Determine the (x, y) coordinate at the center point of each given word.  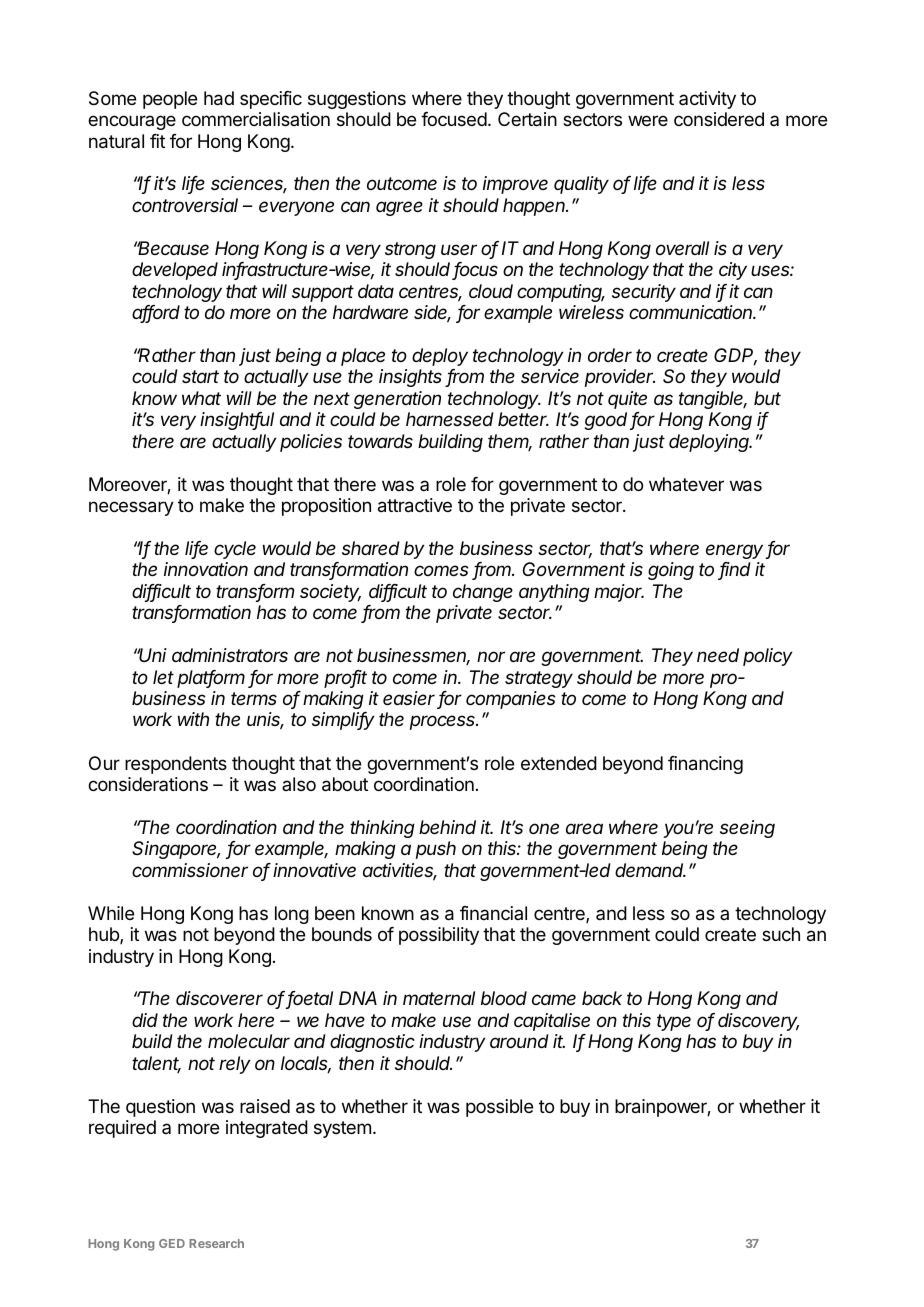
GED (172, 1243)
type (674, 1022)
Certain (527, 119)
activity (707, 100)
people (170, 100)
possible (499, 1108)
